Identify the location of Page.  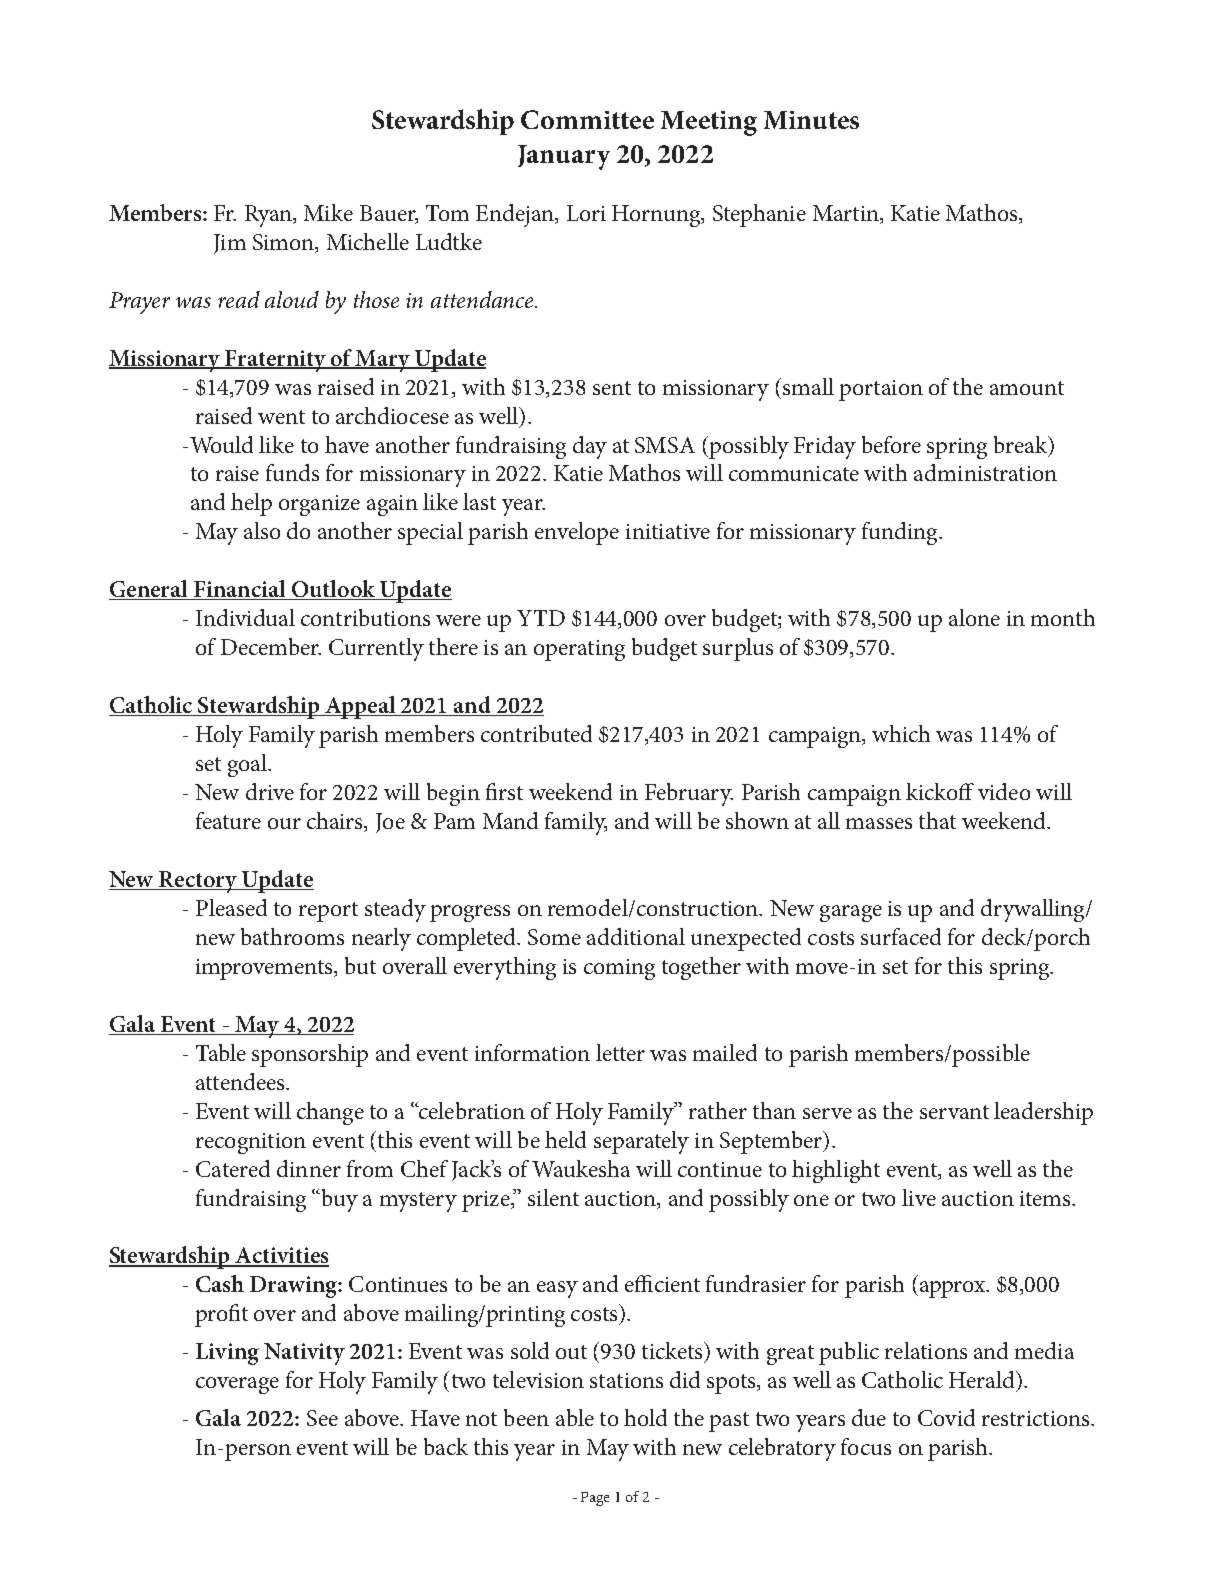
(595, 1499).
